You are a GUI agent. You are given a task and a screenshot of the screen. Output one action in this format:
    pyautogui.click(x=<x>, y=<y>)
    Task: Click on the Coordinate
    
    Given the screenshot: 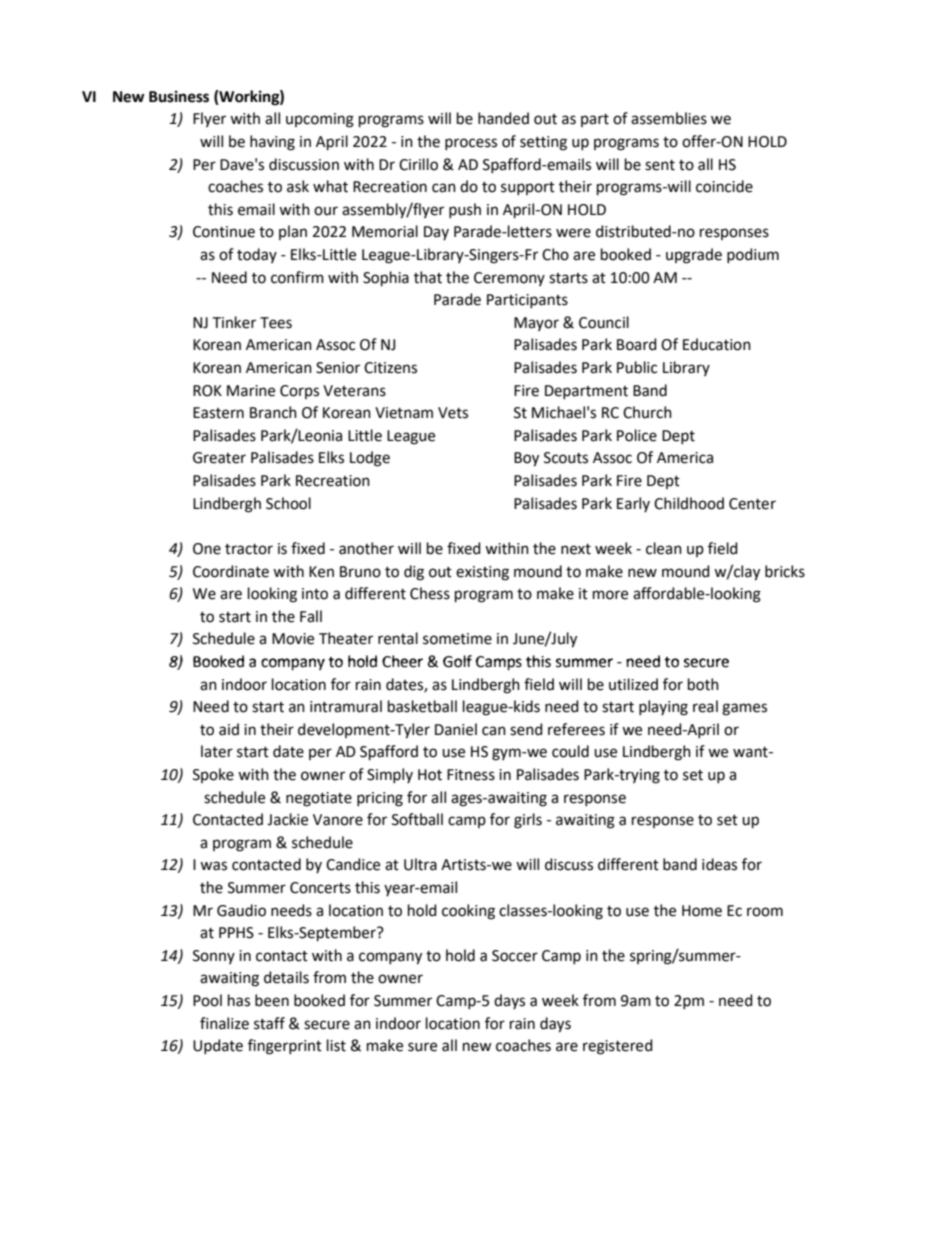 What is the action you would take?
    pyautogui.click(x=231, y=571)
